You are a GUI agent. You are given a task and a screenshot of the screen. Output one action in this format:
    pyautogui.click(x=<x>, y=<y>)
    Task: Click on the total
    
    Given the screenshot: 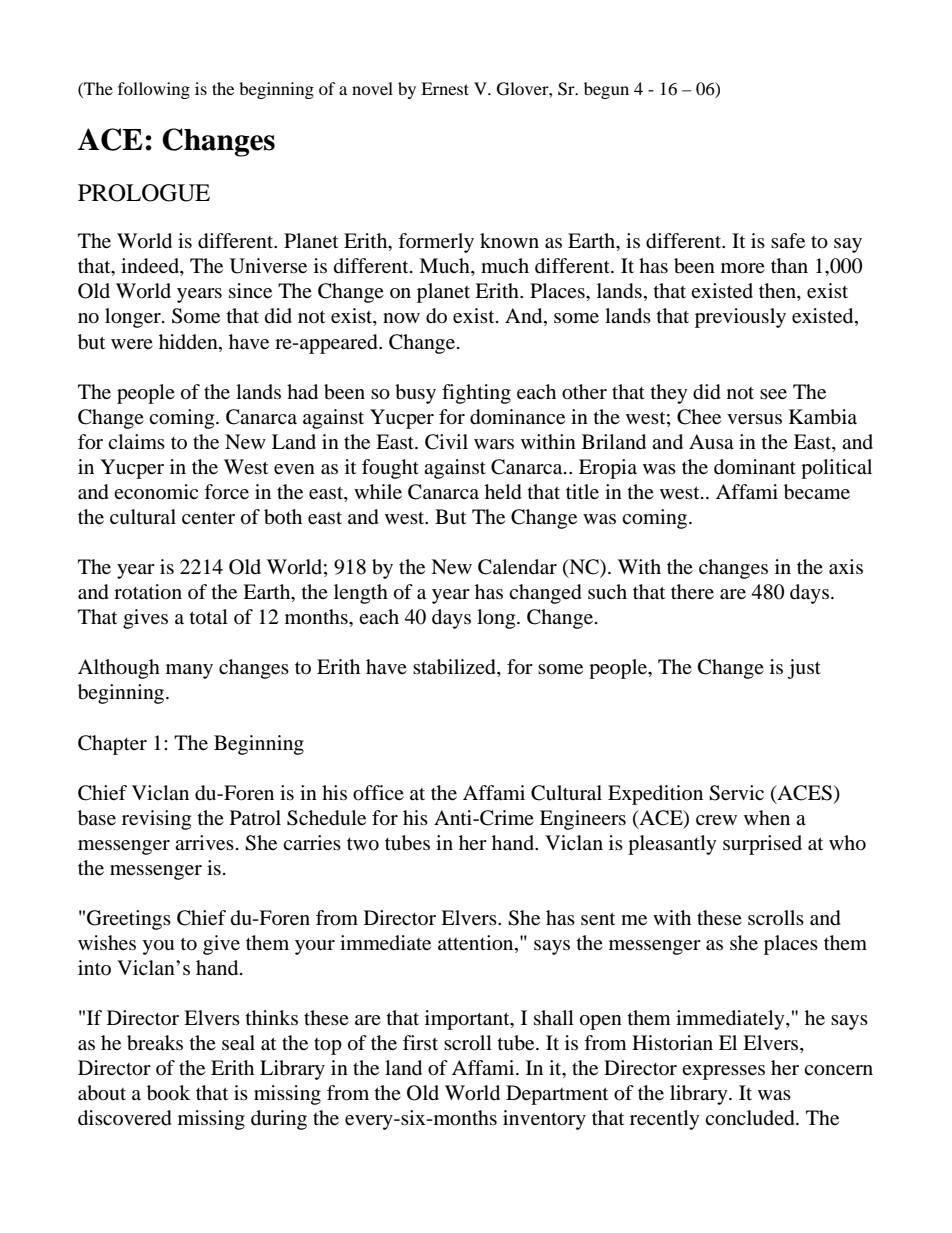 What is the action you would take?
    pyautogui.click(x=209, y=617)
